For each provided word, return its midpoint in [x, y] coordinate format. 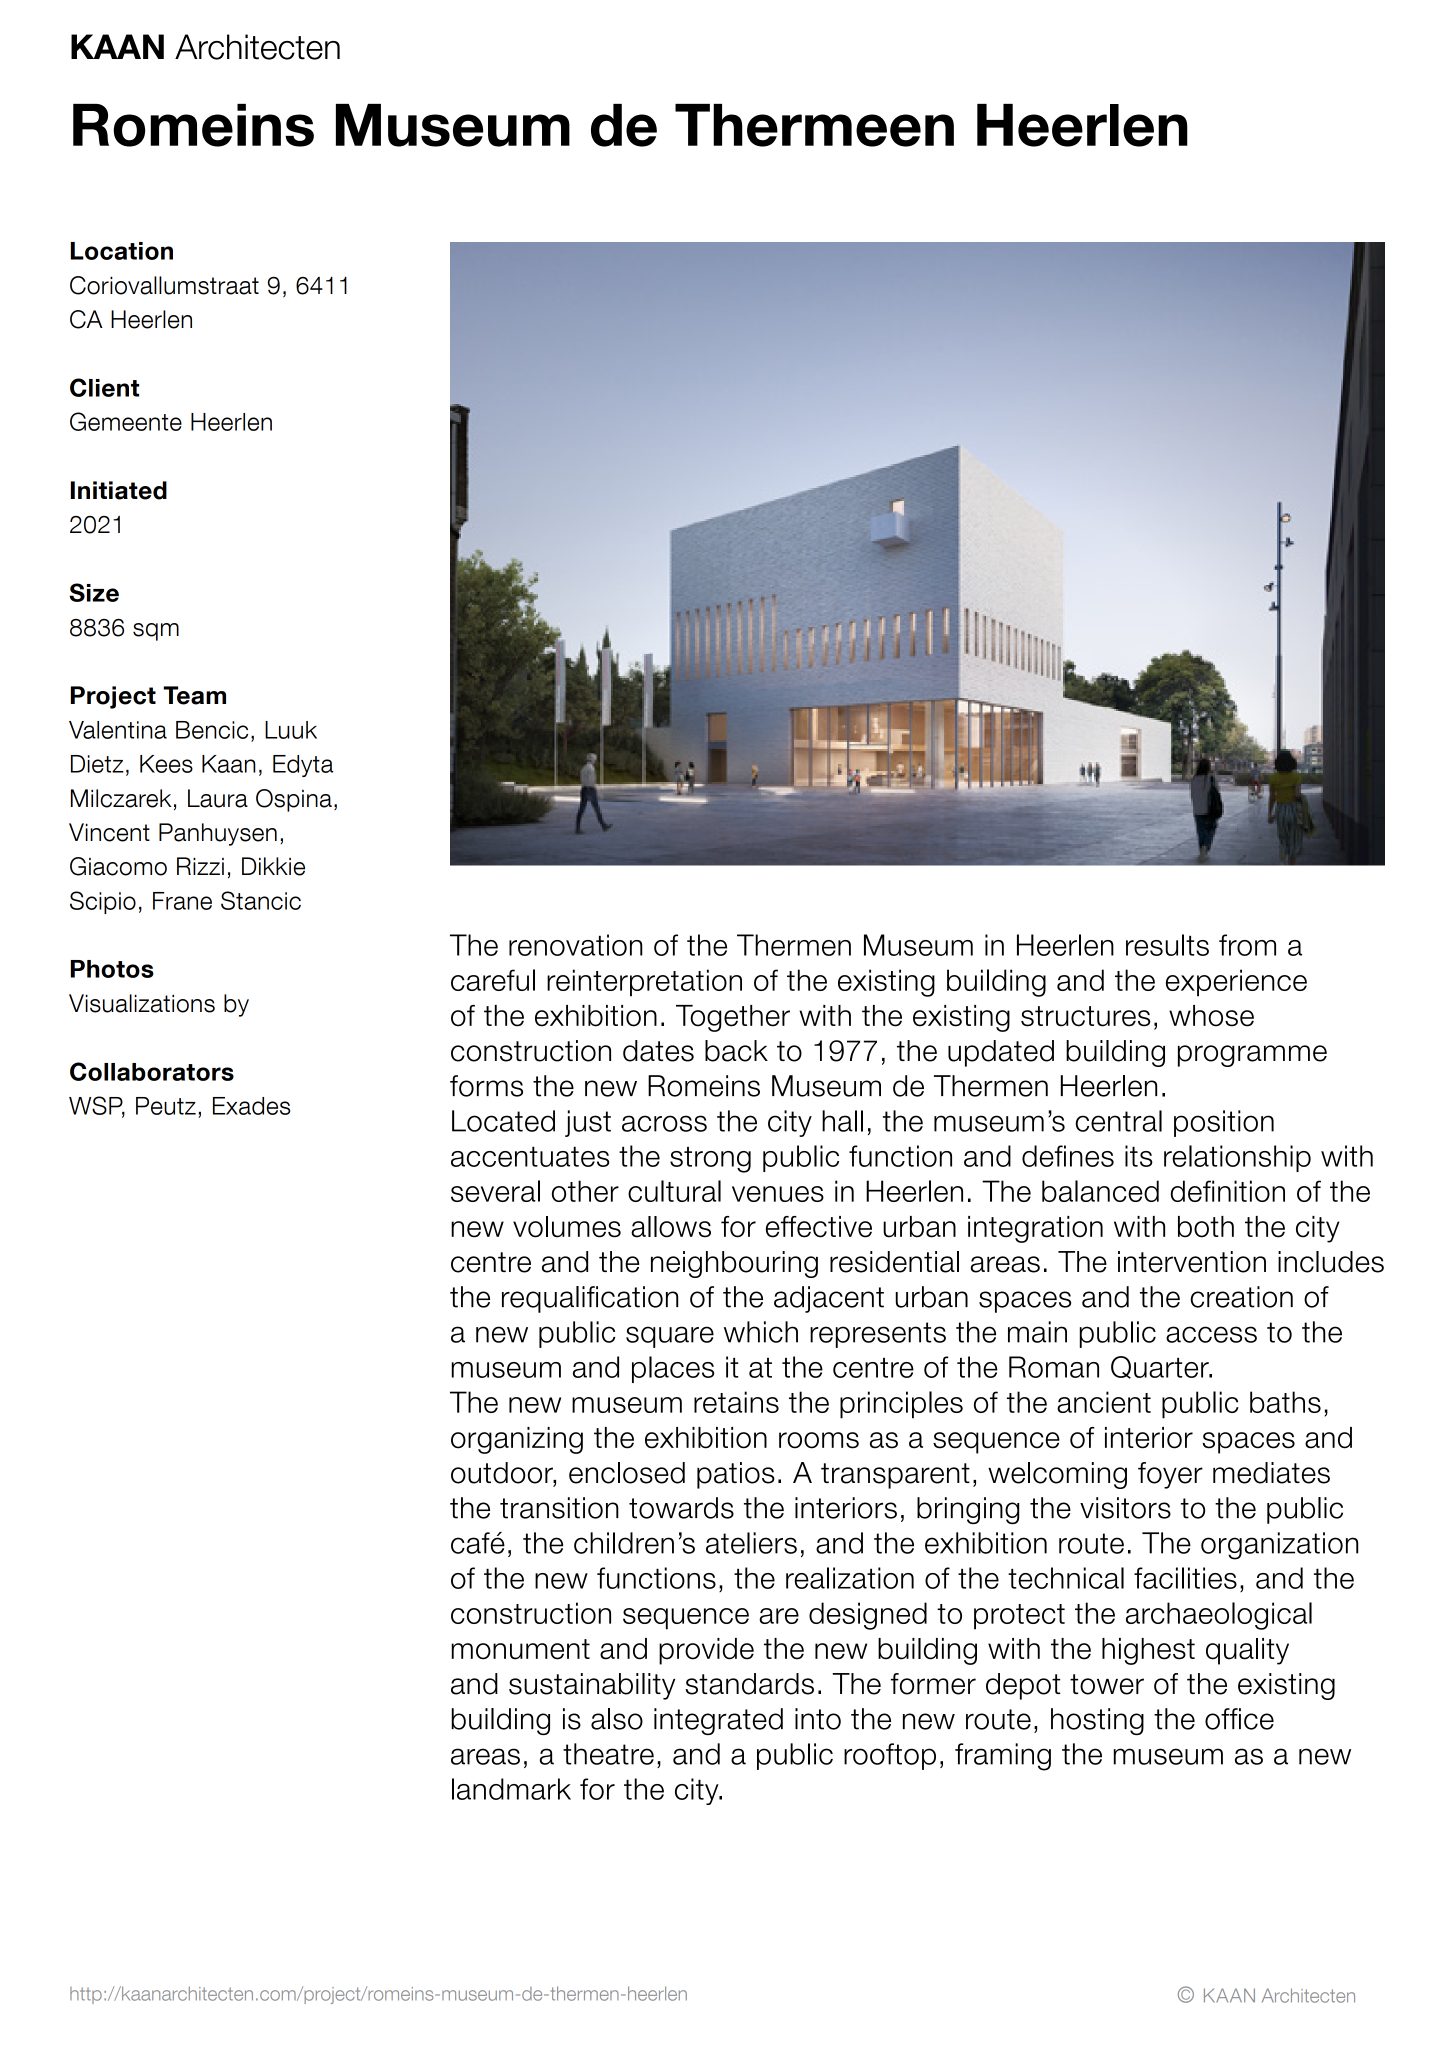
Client [104, 387]
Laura [218, 798]
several [495, 1191]
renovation [576, 945]
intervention [1192, 1262]
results [1167, 945]
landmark [511, 1789]
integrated [718, 1721]
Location [122, 251]
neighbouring [734, 1264]
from [1247, 945]
